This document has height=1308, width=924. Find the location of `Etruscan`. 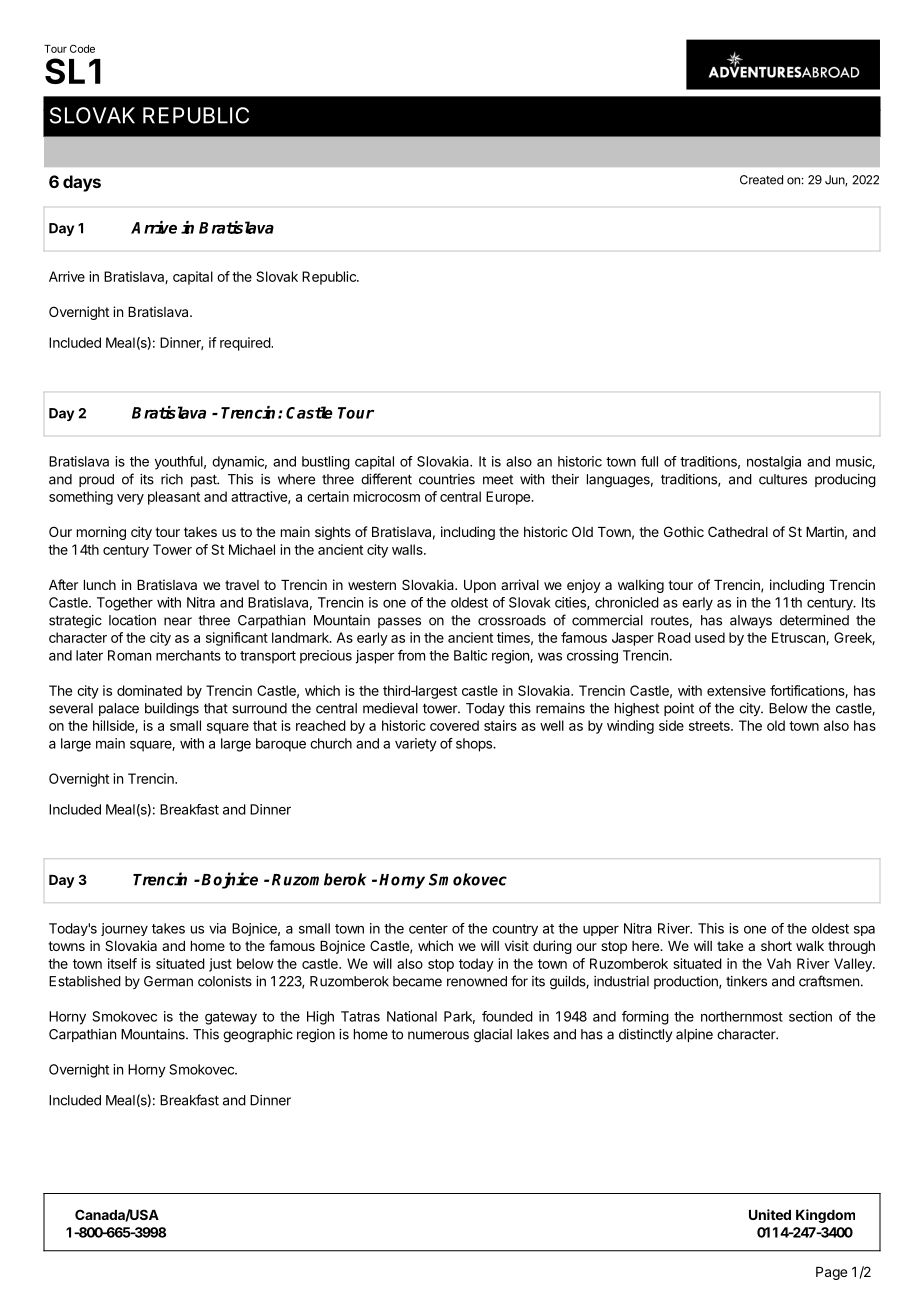

Etruscan is located at coordinates (799, 638).
